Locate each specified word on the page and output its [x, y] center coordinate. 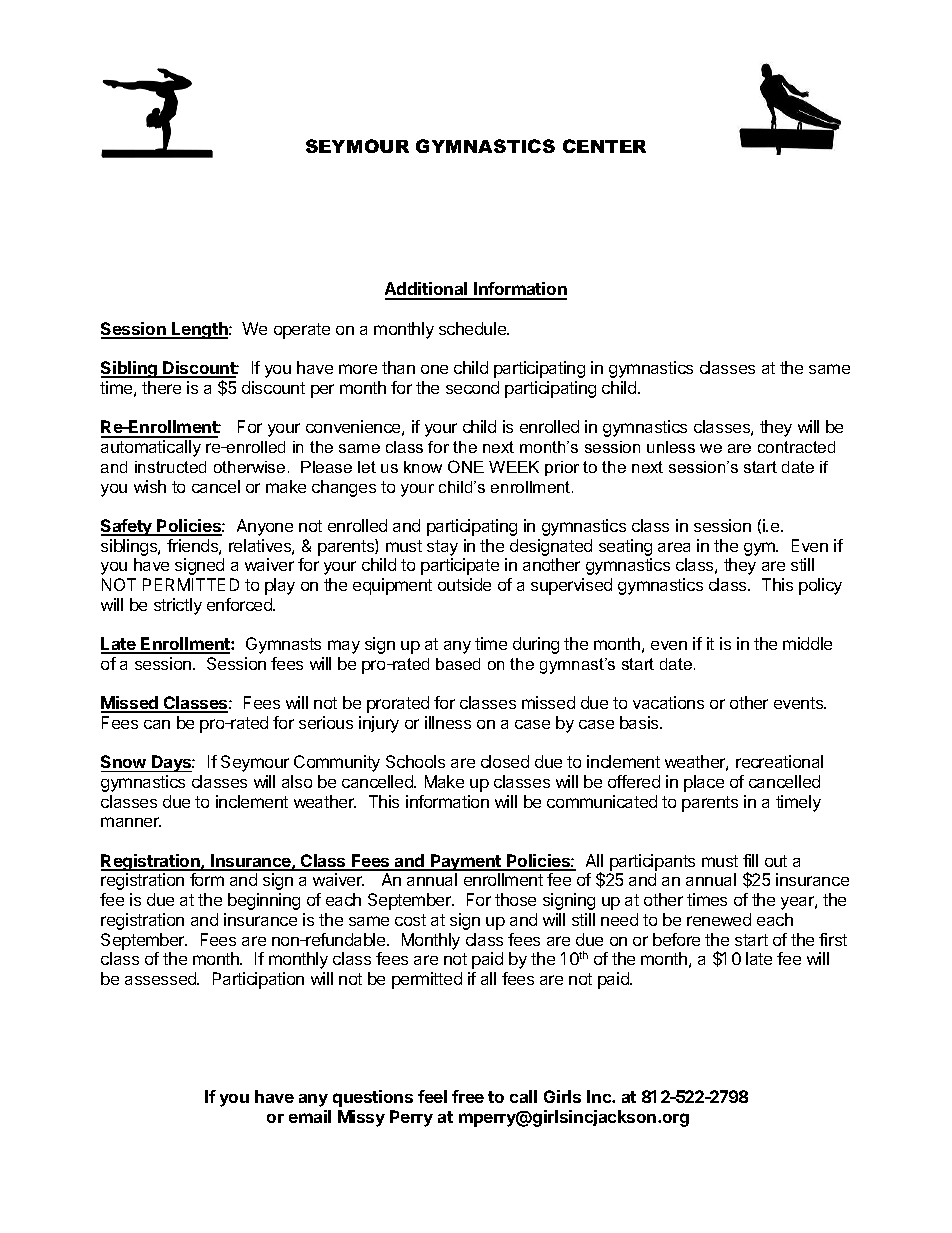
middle [807, 643]
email [310, 1116]
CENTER [604, 146]
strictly [178, 606]
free [468, 1096]
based [458, 664]
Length [200, 330]
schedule [474, 328]
